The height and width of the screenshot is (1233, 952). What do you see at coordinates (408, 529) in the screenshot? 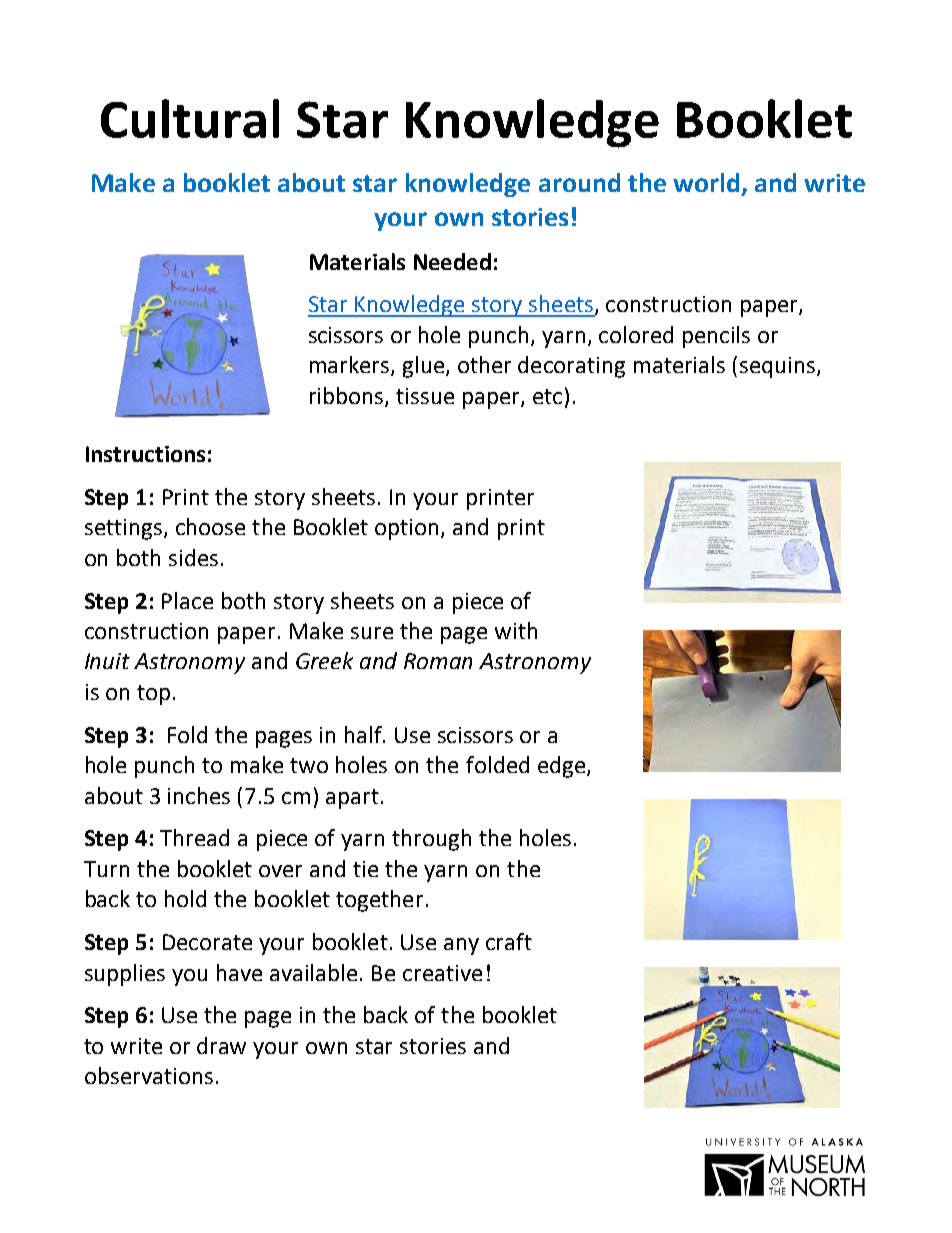
I see `option` at bounding box center [408, 529].
